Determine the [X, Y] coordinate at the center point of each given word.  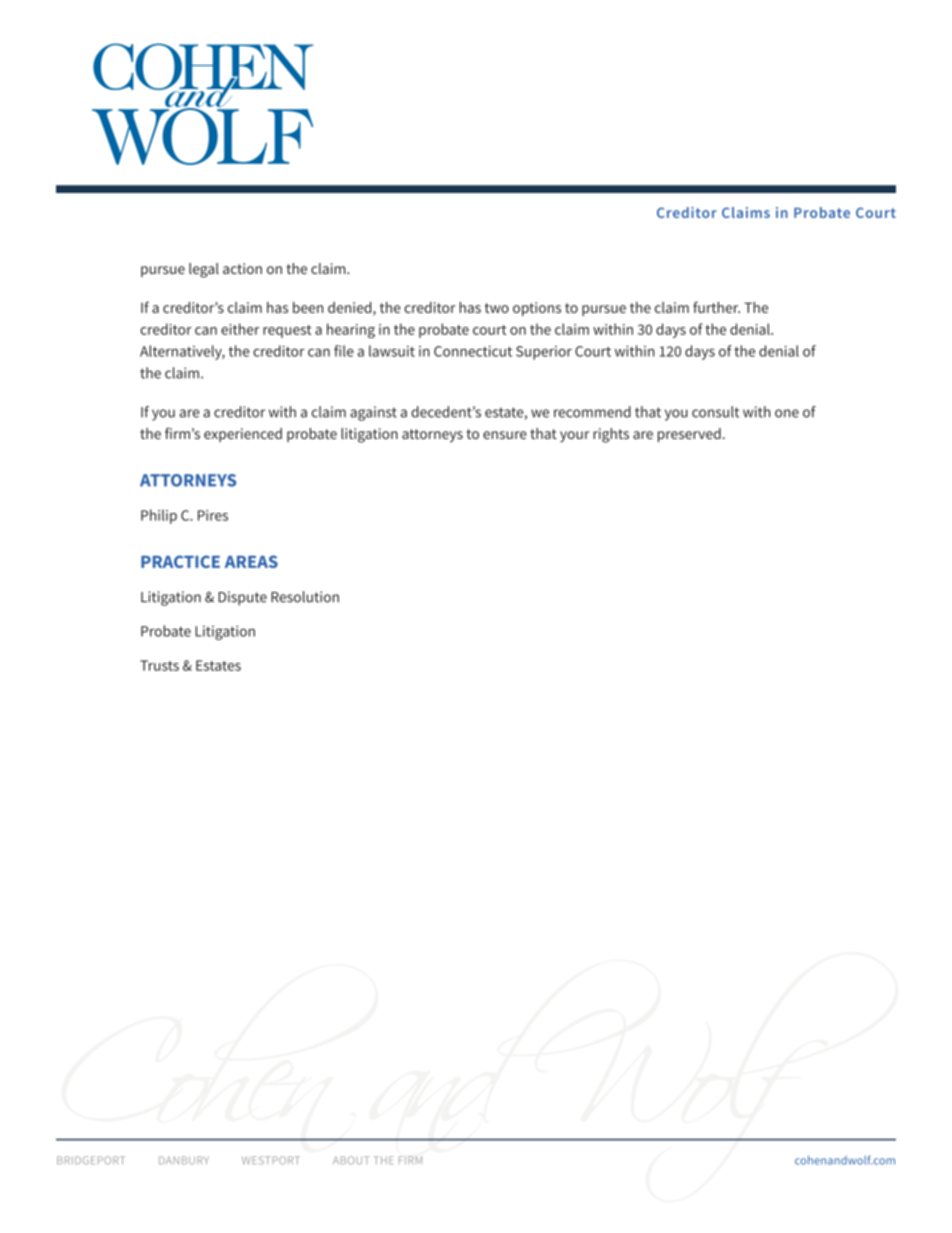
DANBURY [184, 1160]
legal [204, 270]
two [497, 308]
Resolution [305, 597]
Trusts [159, 665]
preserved [689, 435]
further [716, 307]
